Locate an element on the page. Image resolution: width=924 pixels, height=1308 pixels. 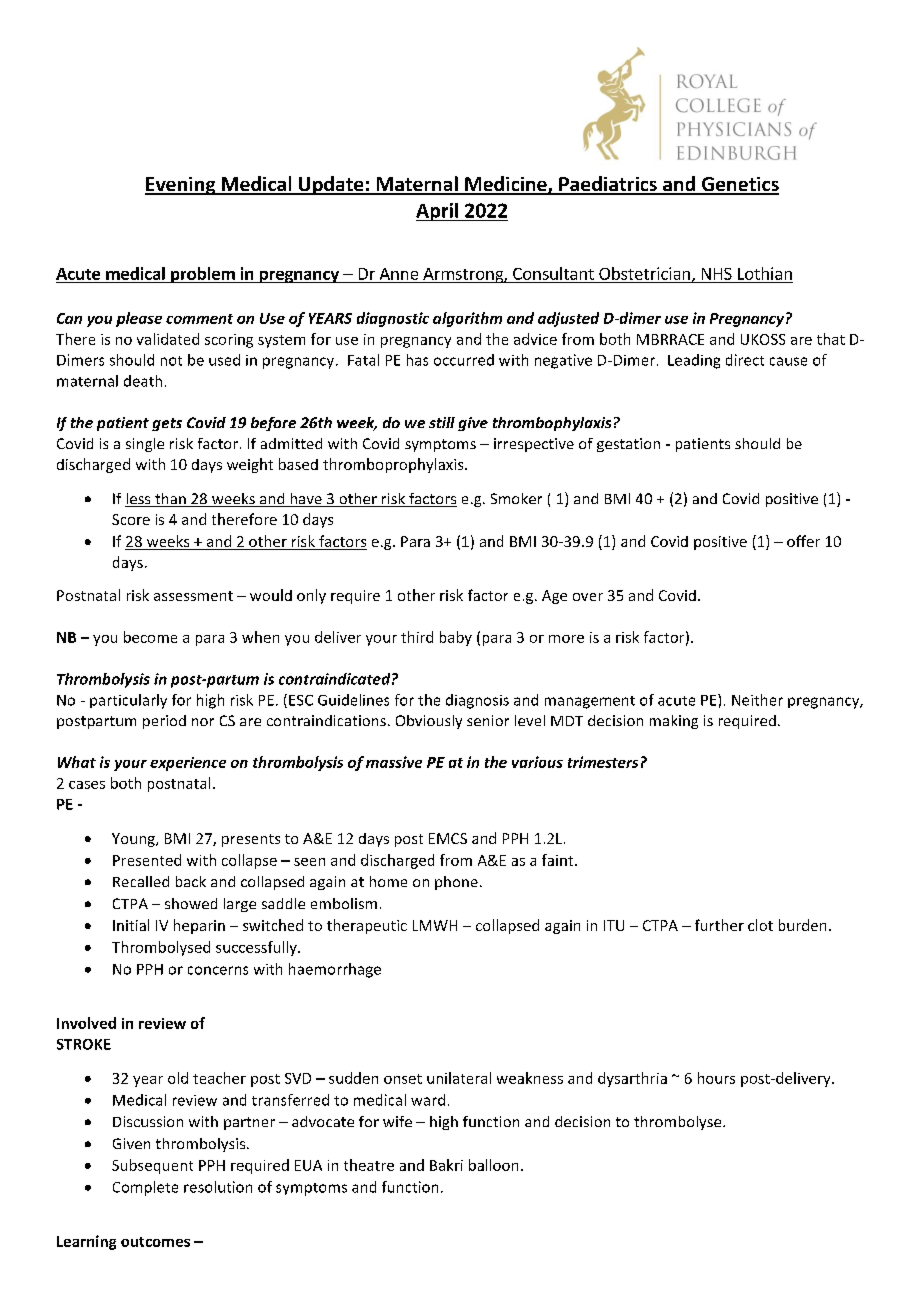
Genetics is located at coordinates (739, 185).
